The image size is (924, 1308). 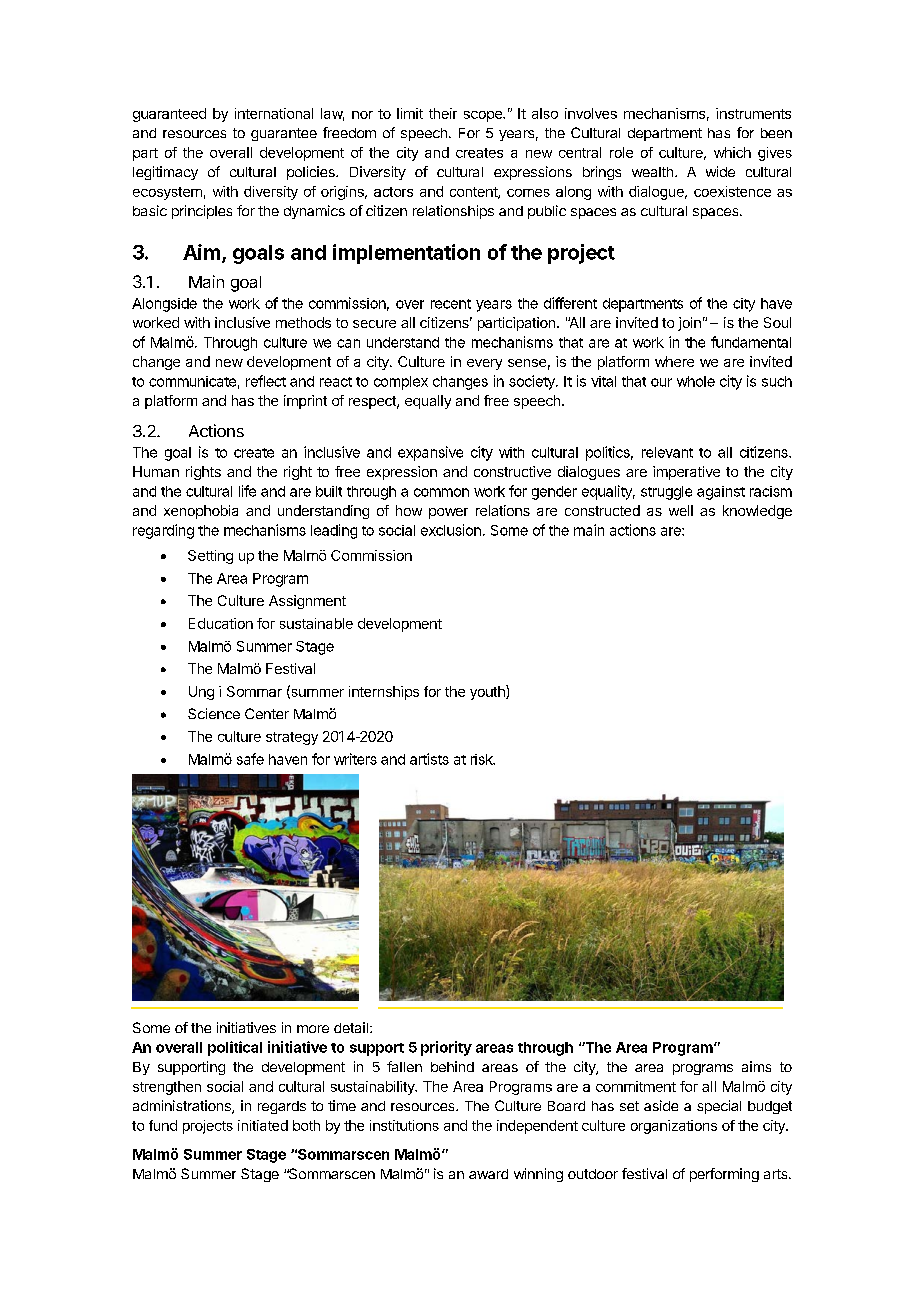 What do you see at coordinates (488, 692) in the image?
I see `youth` at bounding box center [488, 692].
